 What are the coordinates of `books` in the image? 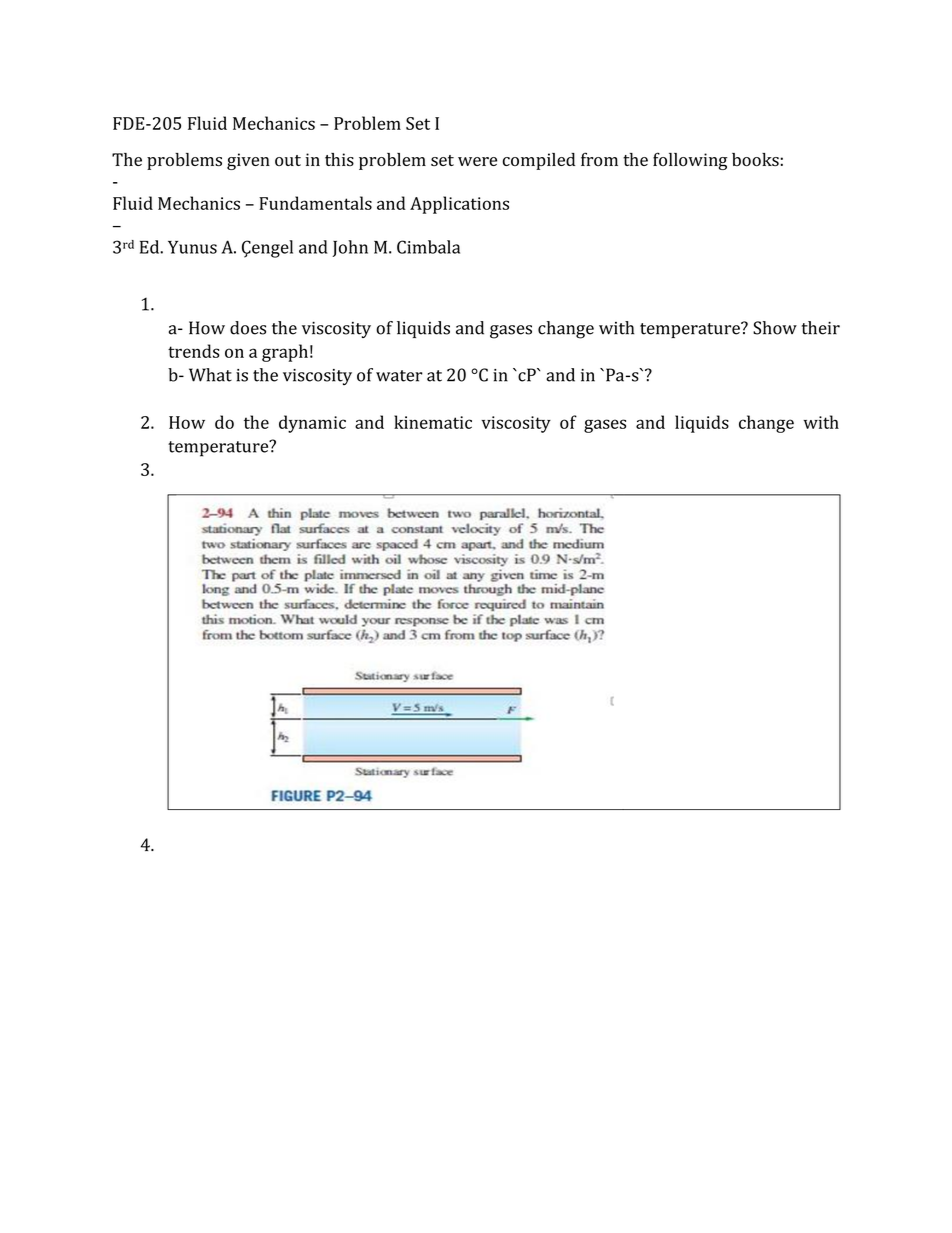 It's located at (755, 159).
